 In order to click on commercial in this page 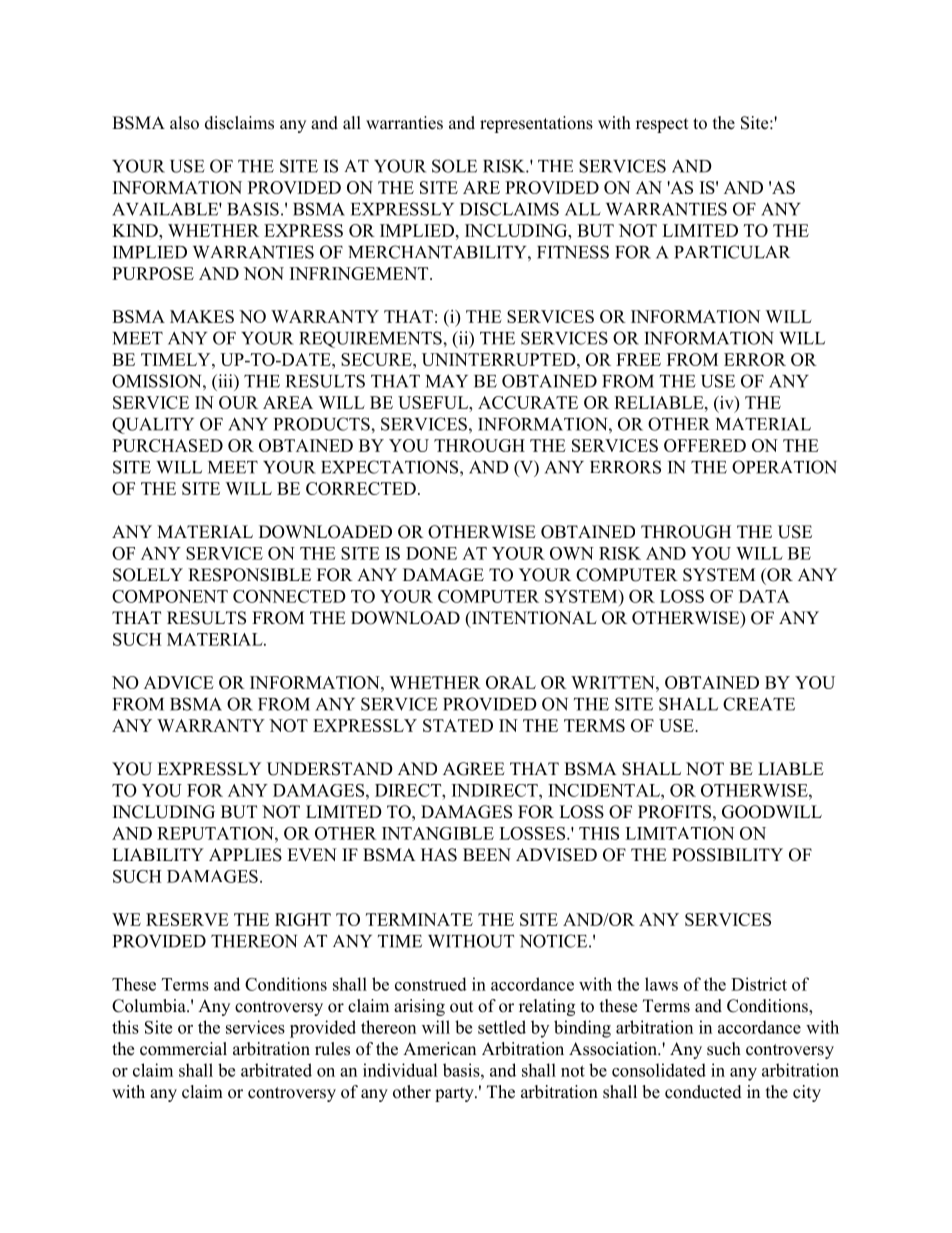, I will do `click(183, 1049)`.
